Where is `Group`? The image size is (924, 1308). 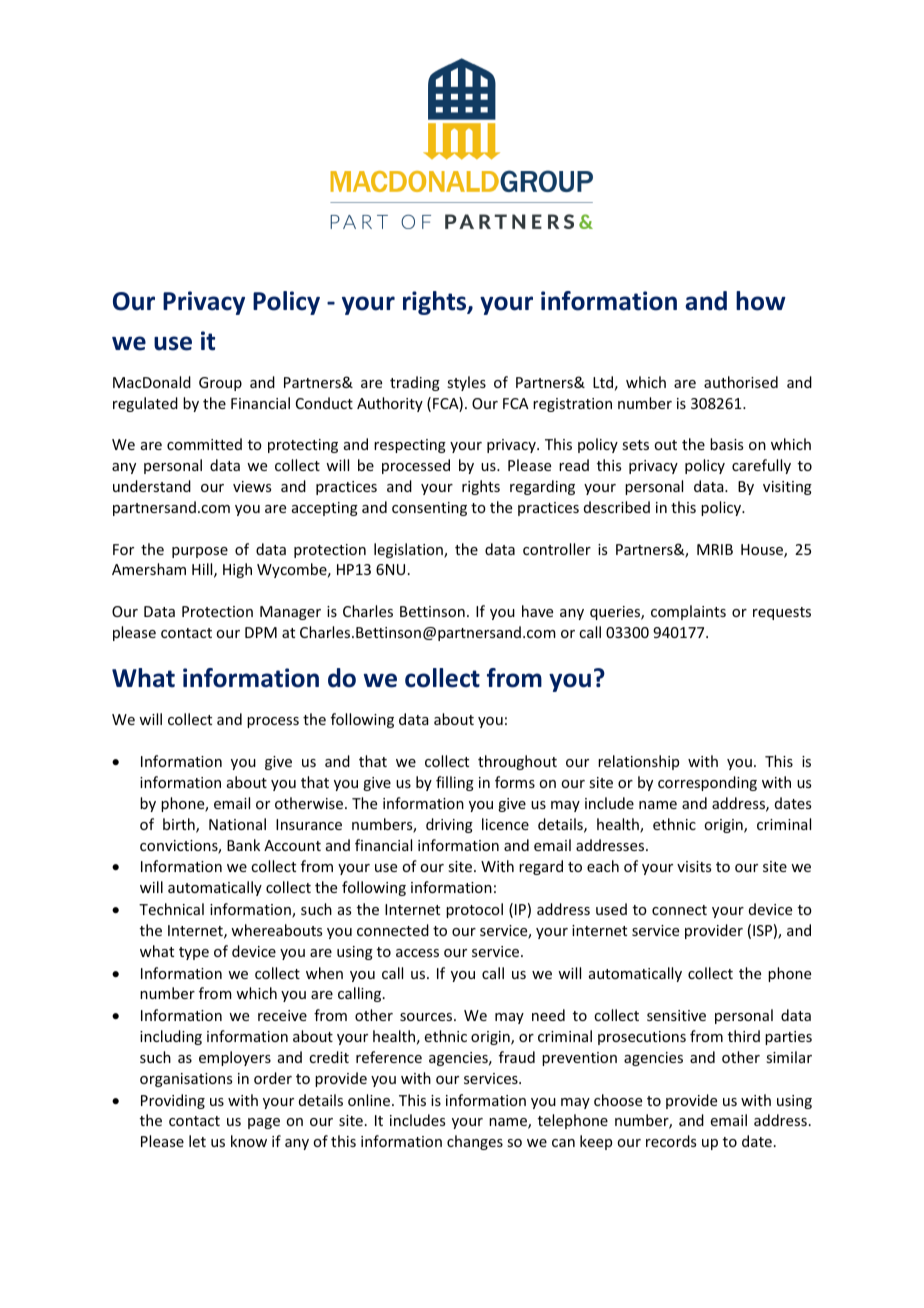 Group is located at coordinates (220, 384).
